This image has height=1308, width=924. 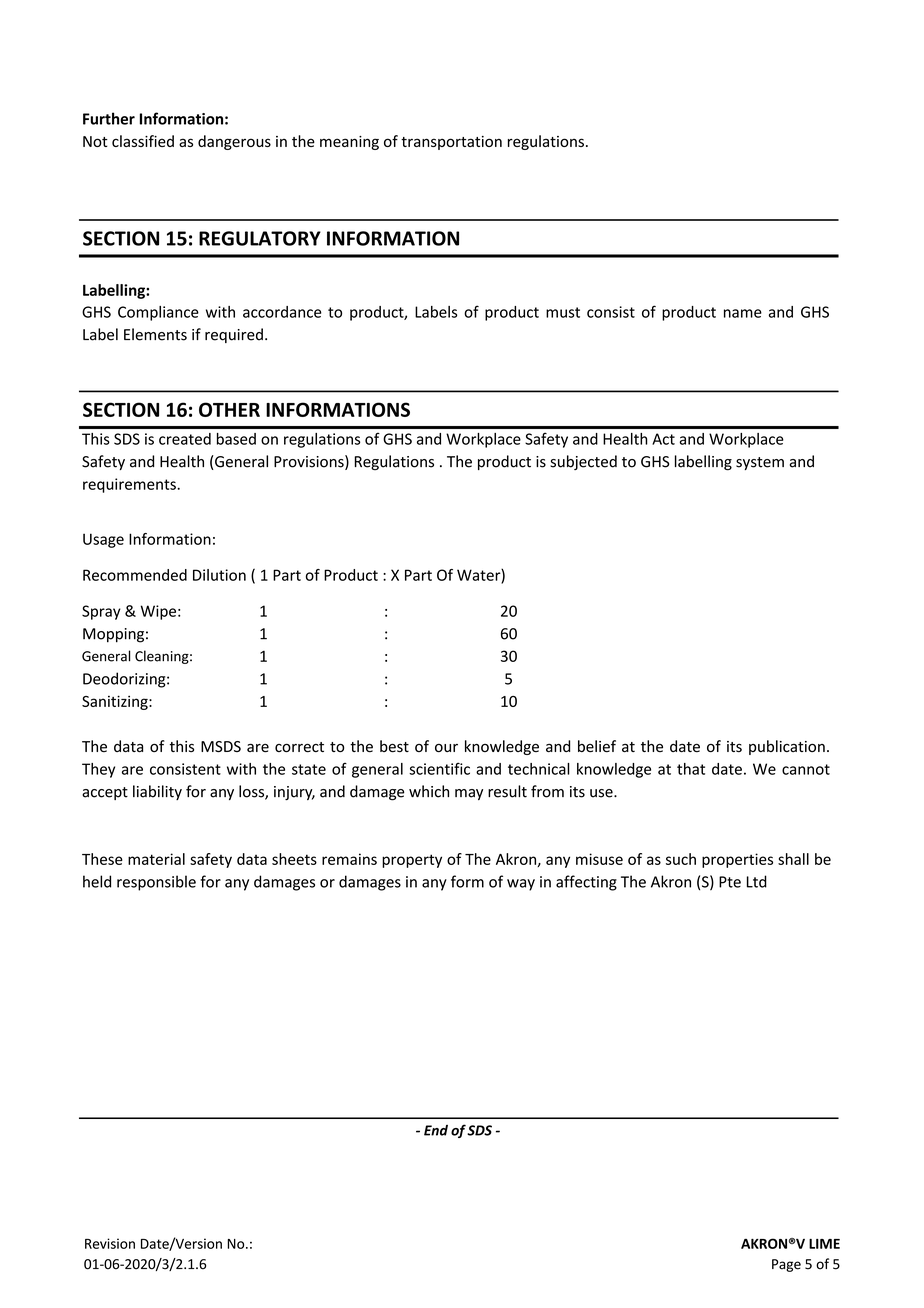 What do you see at coordinates (737, 860) in the image?
I see `properties` at bounding box center [737, 860].
